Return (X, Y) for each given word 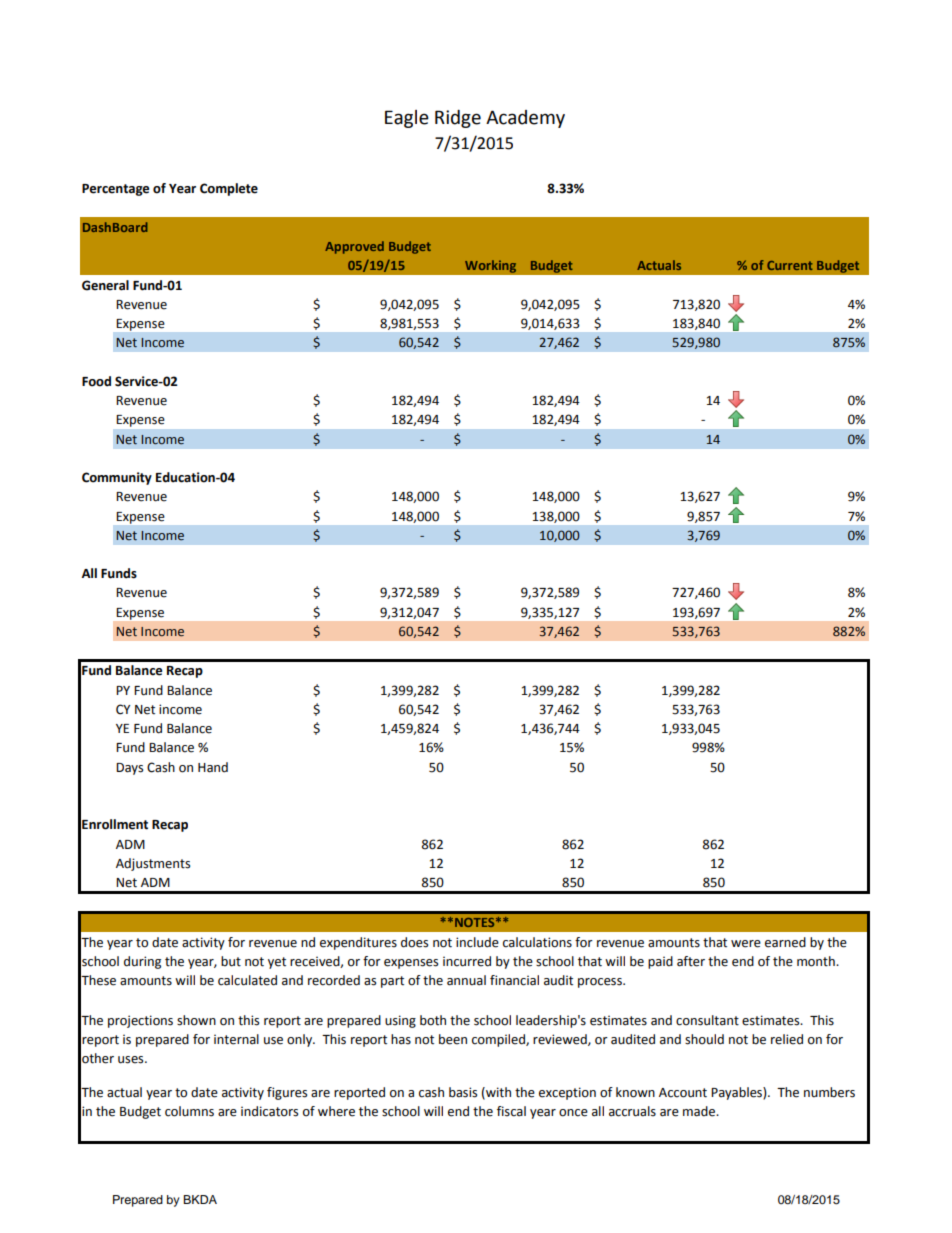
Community (117, 478)
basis (463, 1092)
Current (790, 265)
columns (189, 1111)
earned (785, 942)
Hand (213, 767)
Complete (229, 189)
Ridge (458, 119)
